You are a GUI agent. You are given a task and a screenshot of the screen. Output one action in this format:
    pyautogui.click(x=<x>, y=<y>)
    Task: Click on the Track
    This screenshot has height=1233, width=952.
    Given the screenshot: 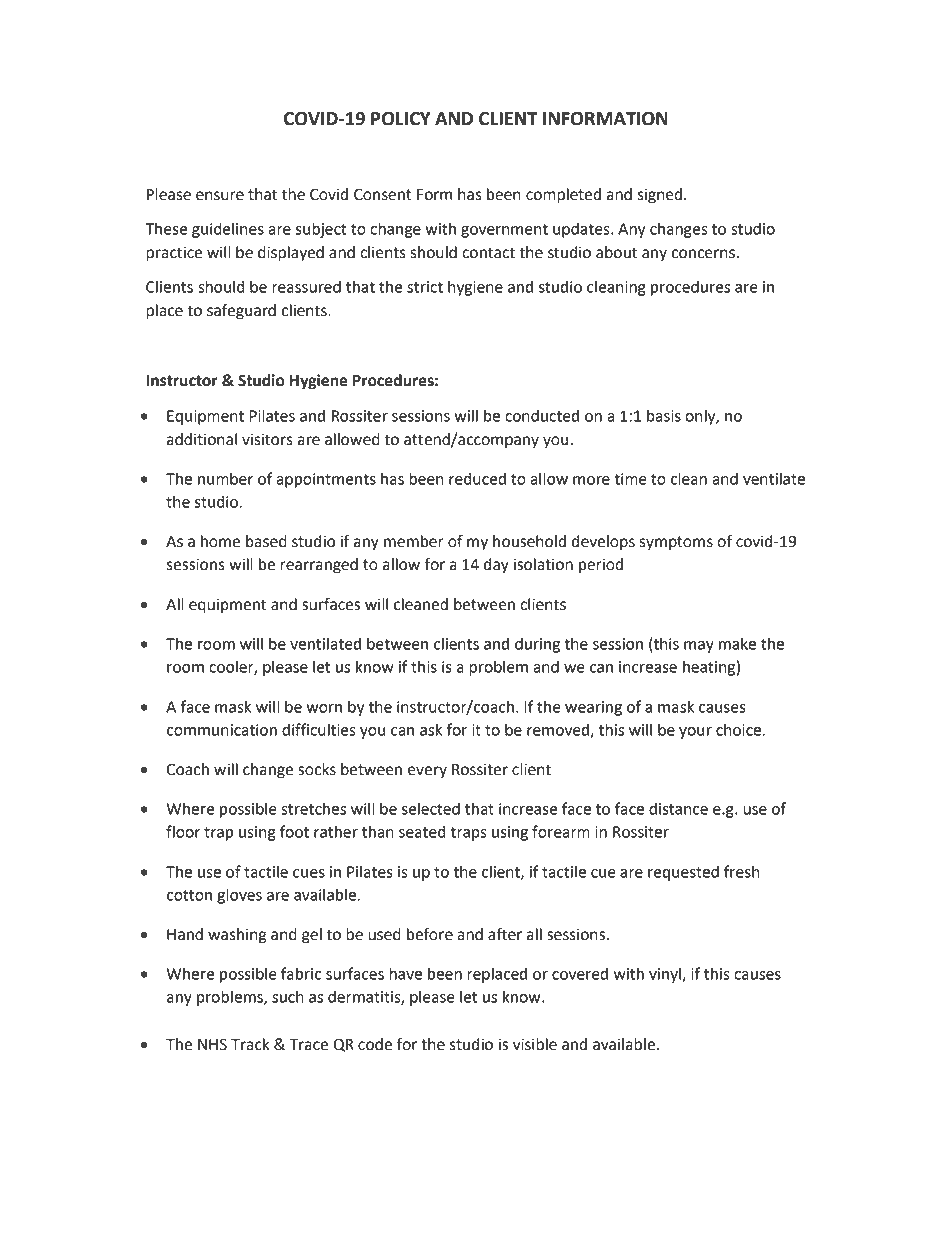 What is the action you would take?
    pyautogui.click(x=250, y=1044)
